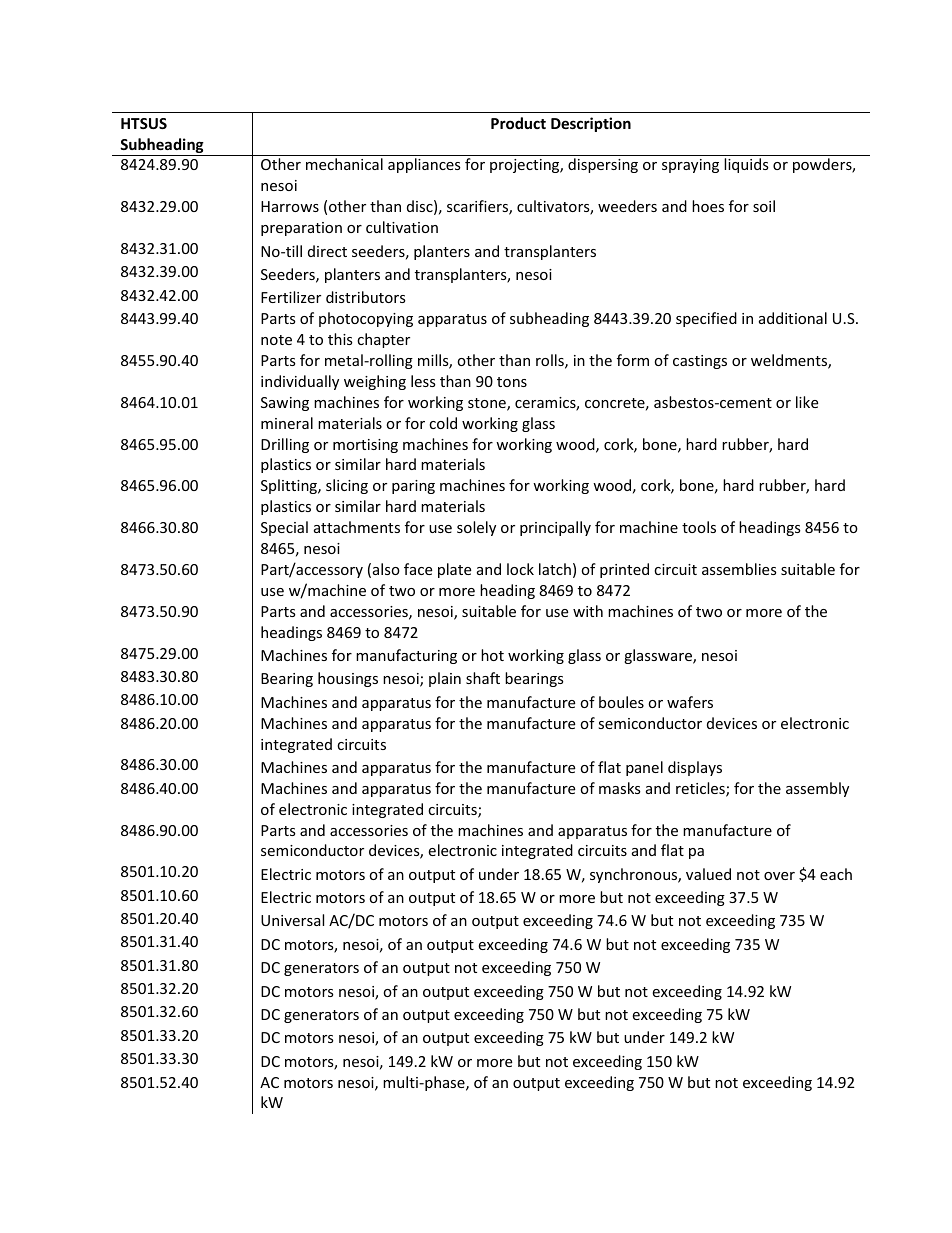  I want to click on Universal, so click(292, 920).
